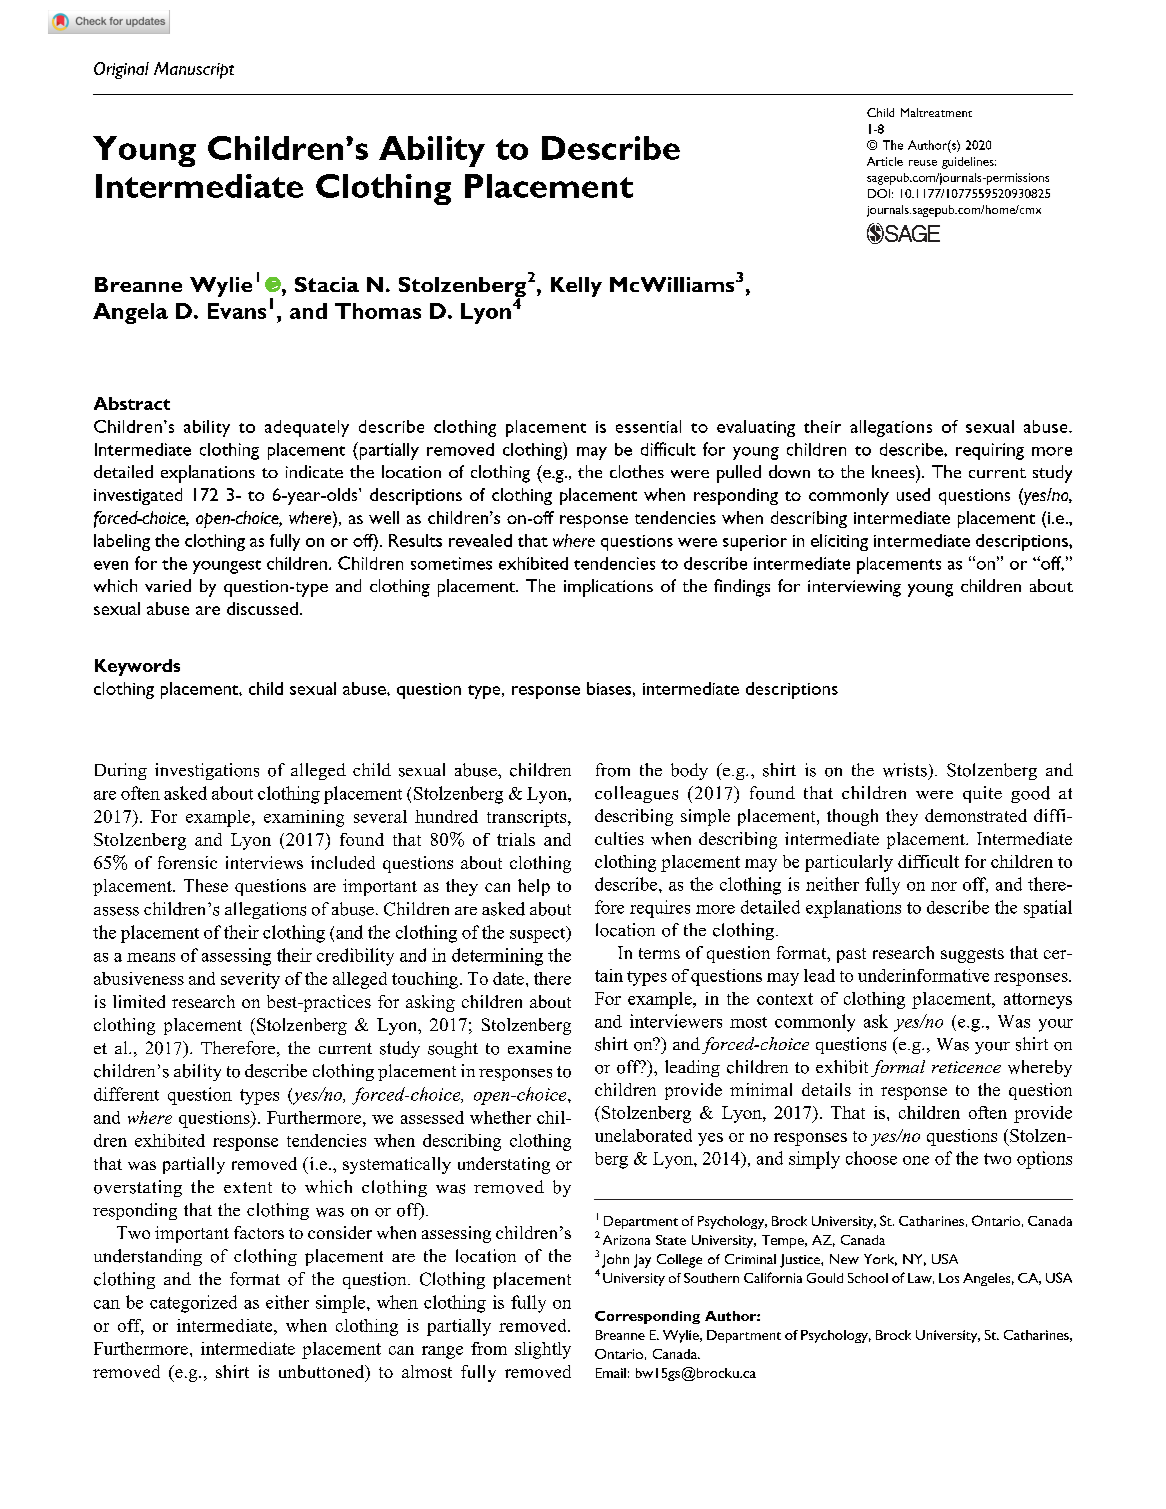 The height and width of the document is (1509, 1166). What do you see at coordinates (905, 770) in the document?
I see `wrists` at bounding box center [905, 770].
